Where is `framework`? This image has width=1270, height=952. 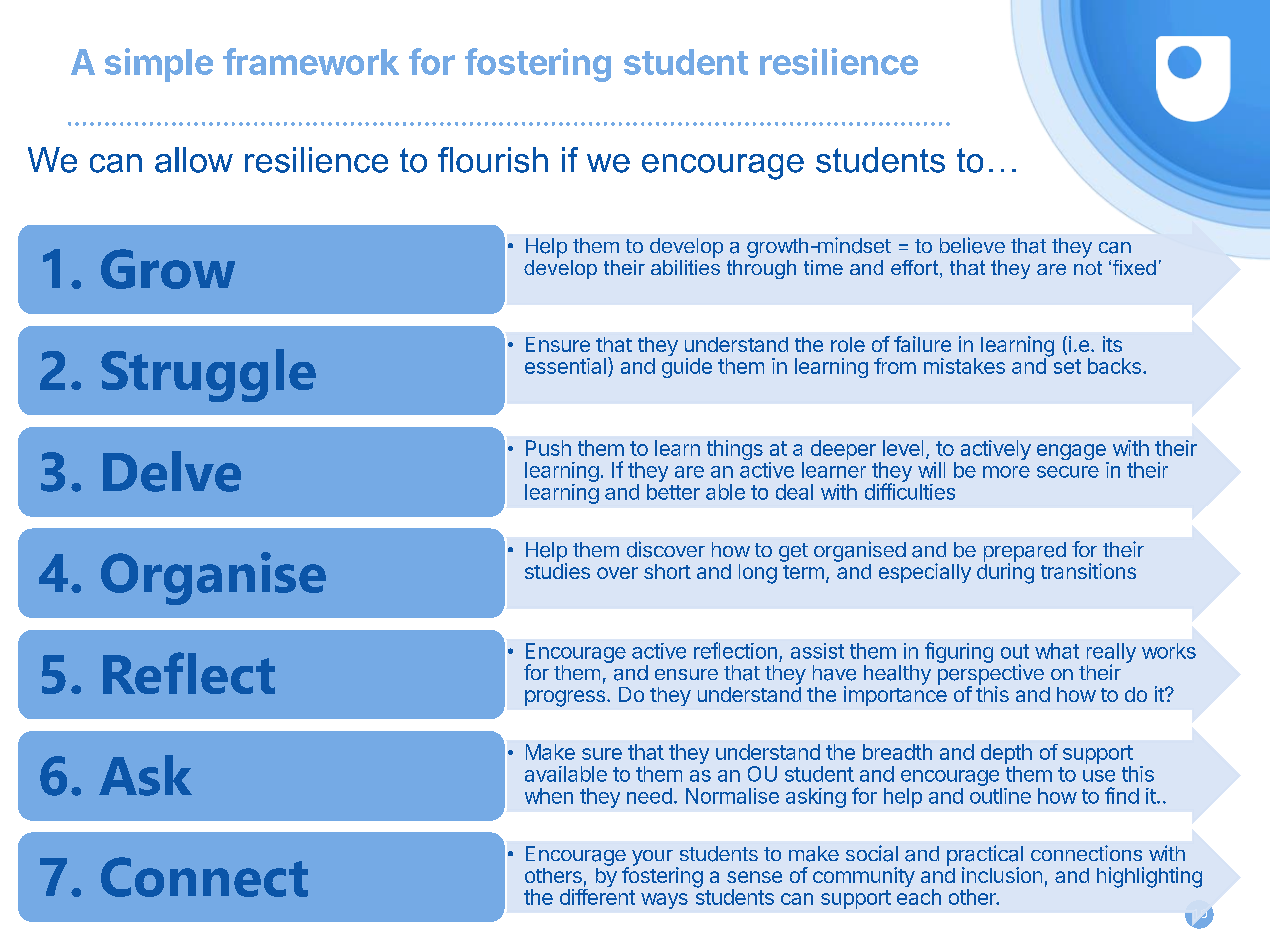
framework is located at coordinates (311, 61).
